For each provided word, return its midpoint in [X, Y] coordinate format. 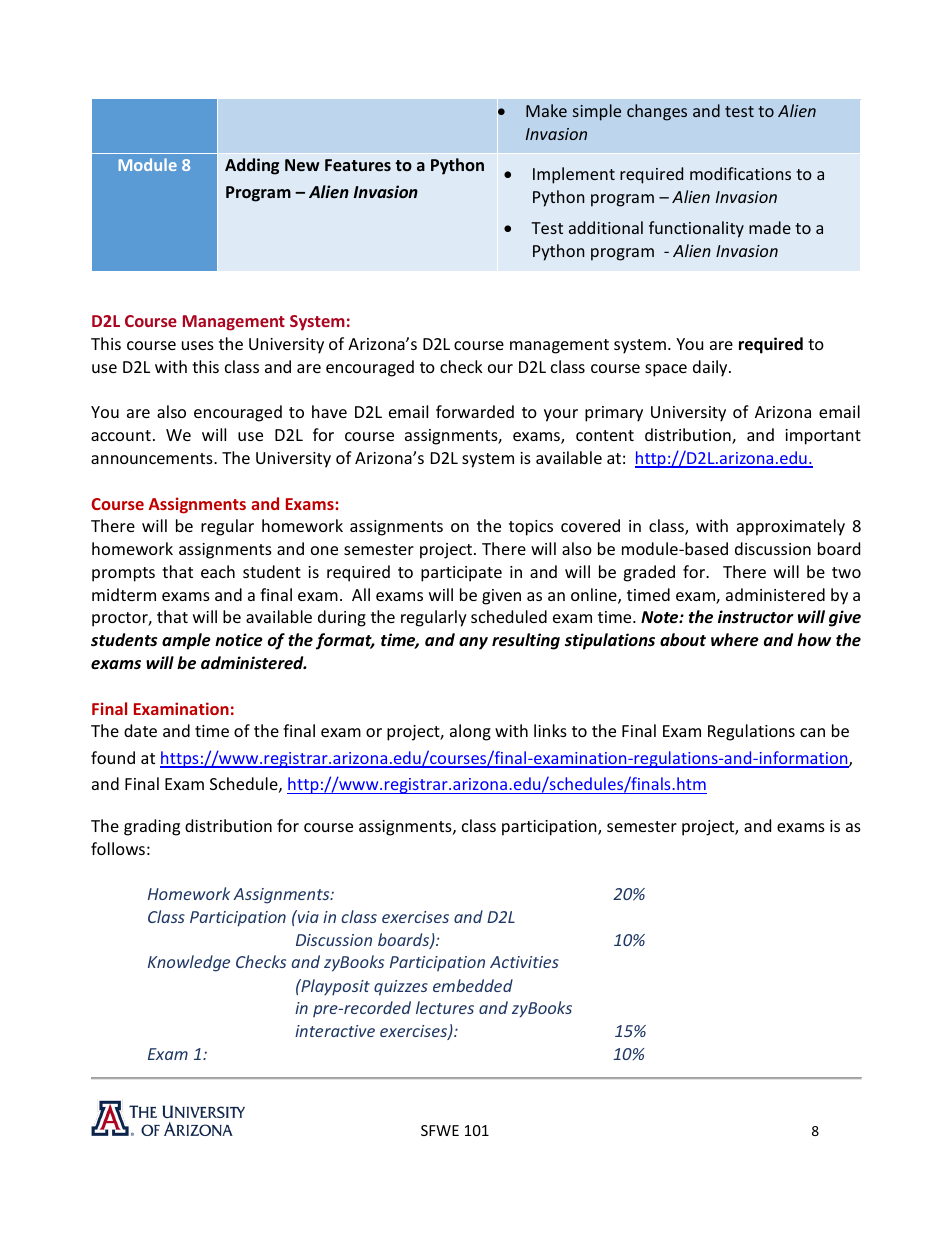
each [218, 571]
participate [461, 574]
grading [152, 827]
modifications [740, 173]
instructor [756, 617]
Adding [252, 166]
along [470, 732]
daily [711, 368]
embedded [473, 985]
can [812, 732]
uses [198, 345]
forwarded [475, 411]
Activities [524, 962]
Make [546, 110]
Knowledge [189, 963]
